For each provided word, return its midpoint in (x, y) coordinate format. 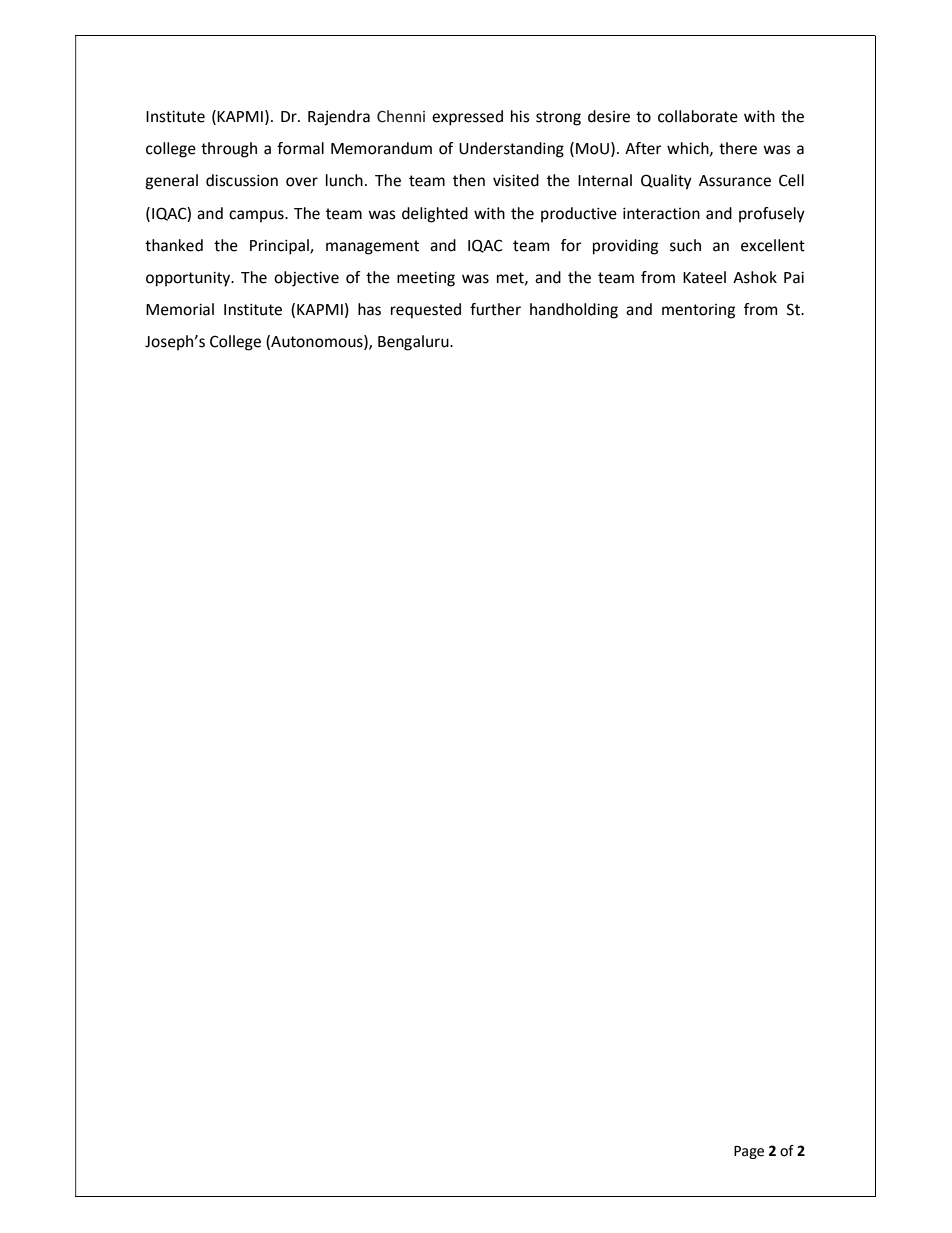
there (738, 148)
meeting (426, 279)
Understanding (511, 150)
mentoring (698, 311)
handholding (574, 311)
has (369, 309)
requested (426, 311)
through (229, 150)
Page (749, 1152)
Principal (280, 247)
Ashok (755, 277)
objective (306, 279)
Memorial (180, 309)
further (495, 309)
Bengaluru (414, 343)
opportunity (189, 279)
